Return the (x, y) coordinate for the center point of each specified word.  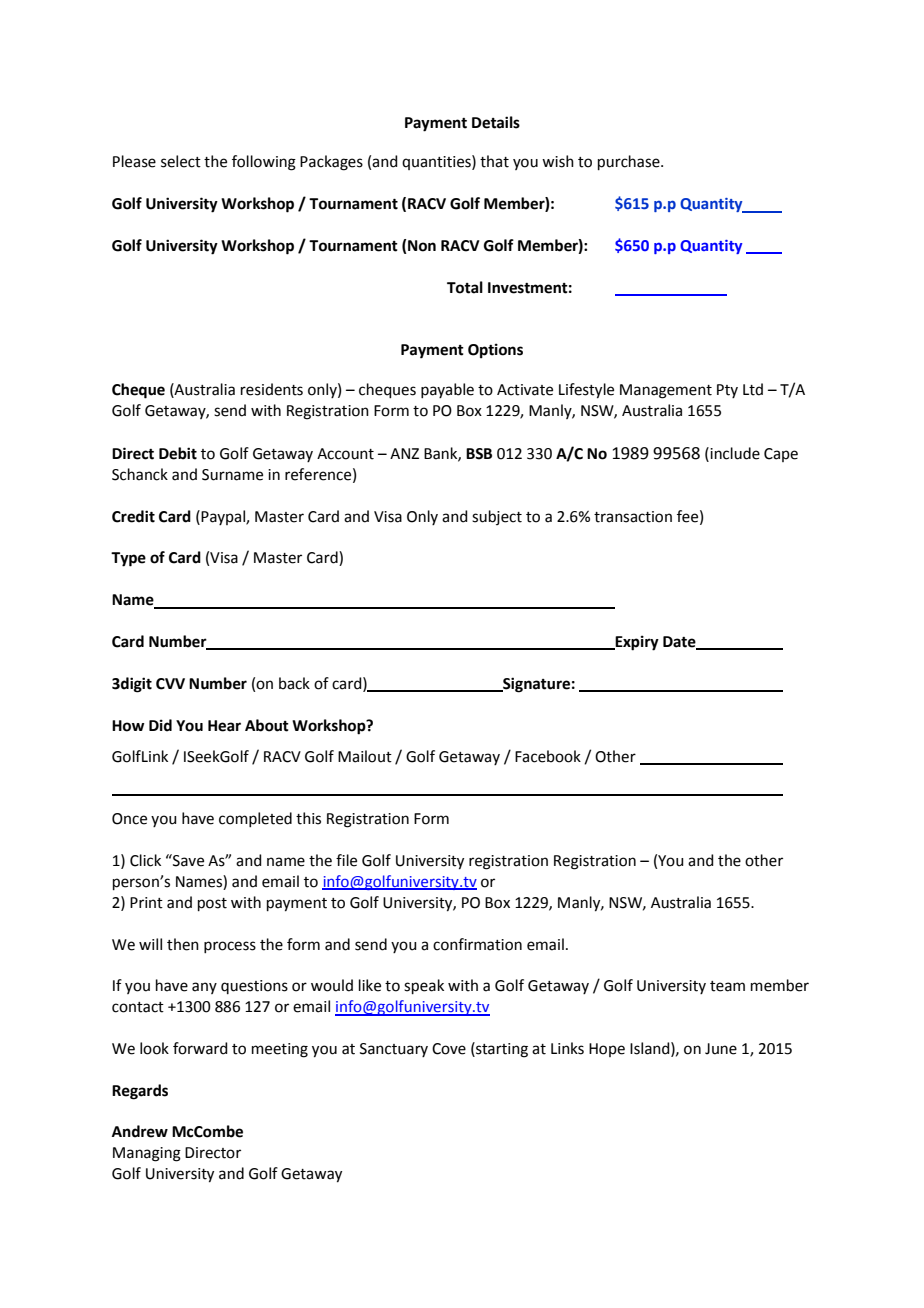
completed (255, 819)
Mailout (365, 756)
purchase (630, 162)
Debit (178, 453)
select (181, 161)
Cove (449, 1049)
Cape (781, 455)
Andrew (140, 1131)
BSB (479, 454)
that (494, 161)
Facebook (548, 756)
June (721, 1049)
